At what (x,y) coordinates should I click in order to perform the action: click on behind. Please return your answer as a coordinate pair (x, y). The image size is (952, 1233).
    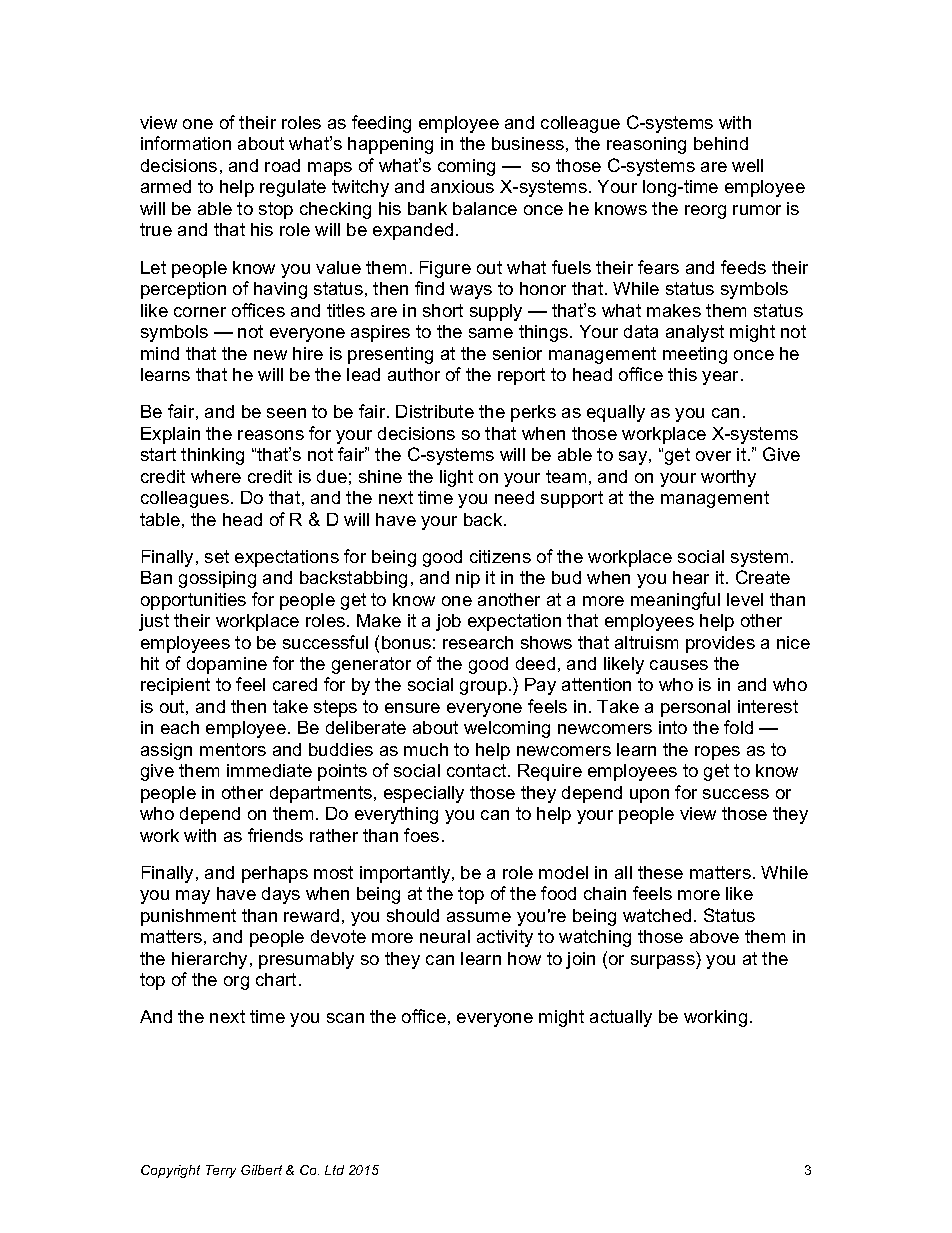
    Looking at the image, I should click on (721, 143).
